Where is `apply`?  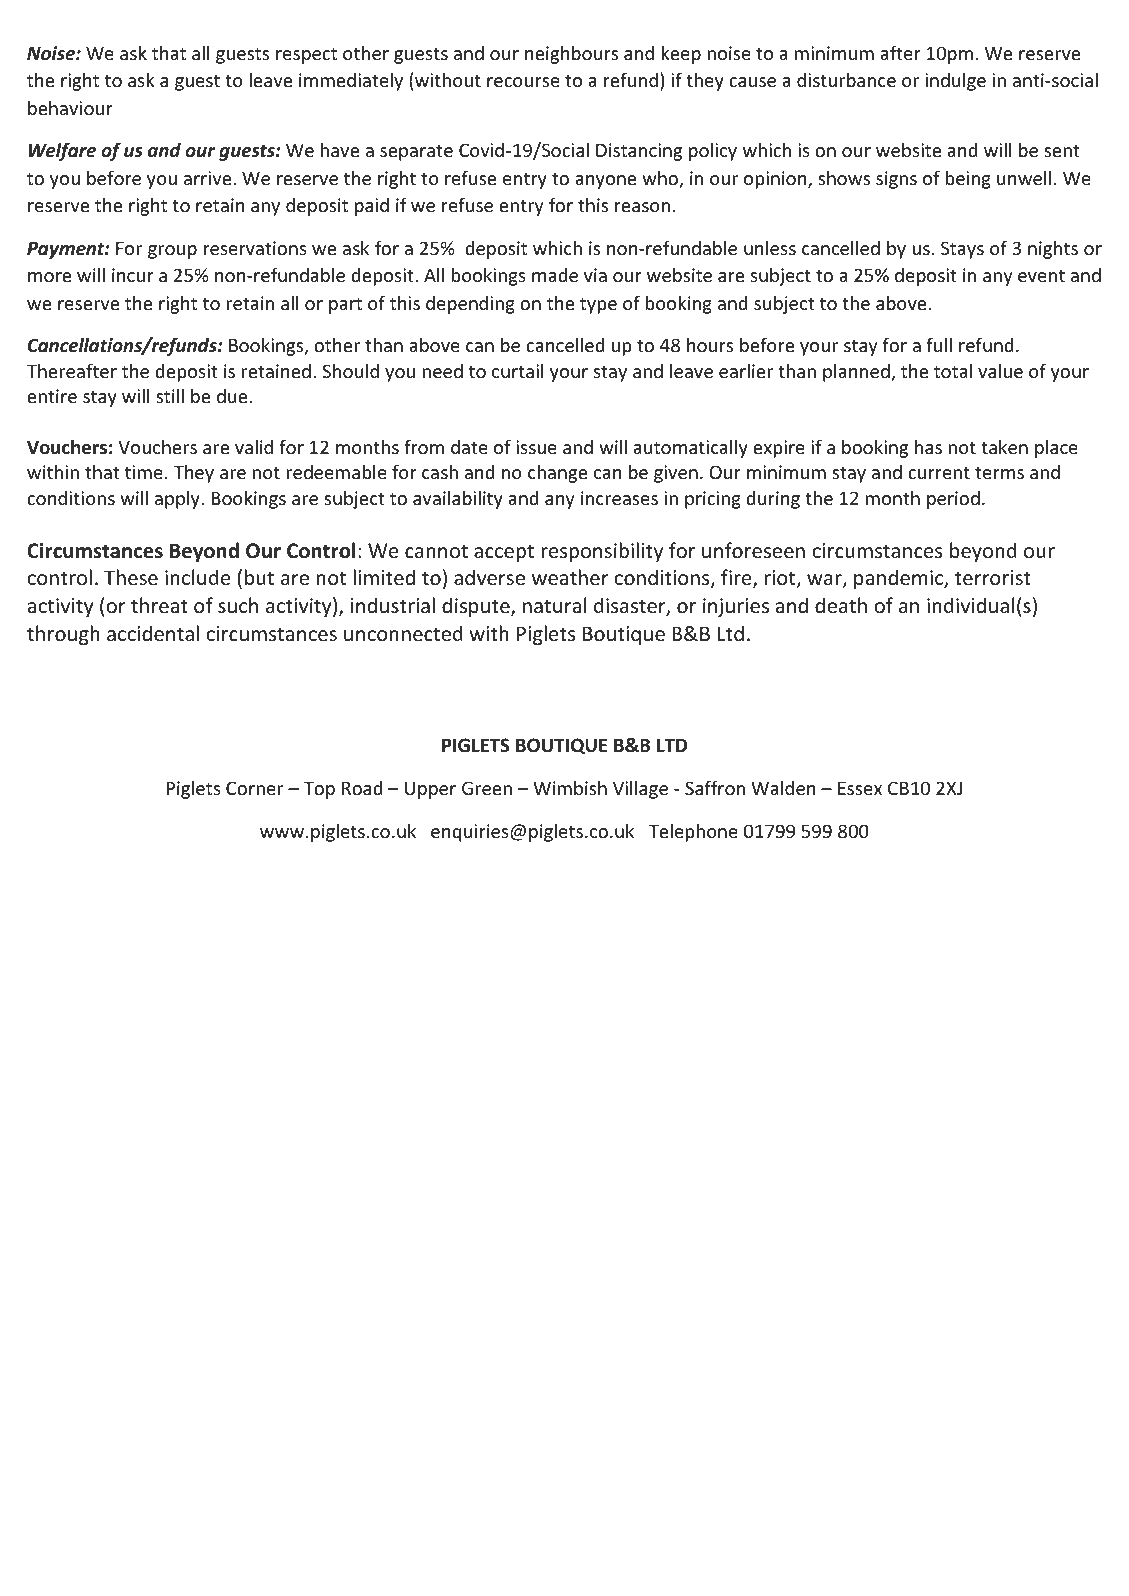 apply is located at coordinates (178, 499).
